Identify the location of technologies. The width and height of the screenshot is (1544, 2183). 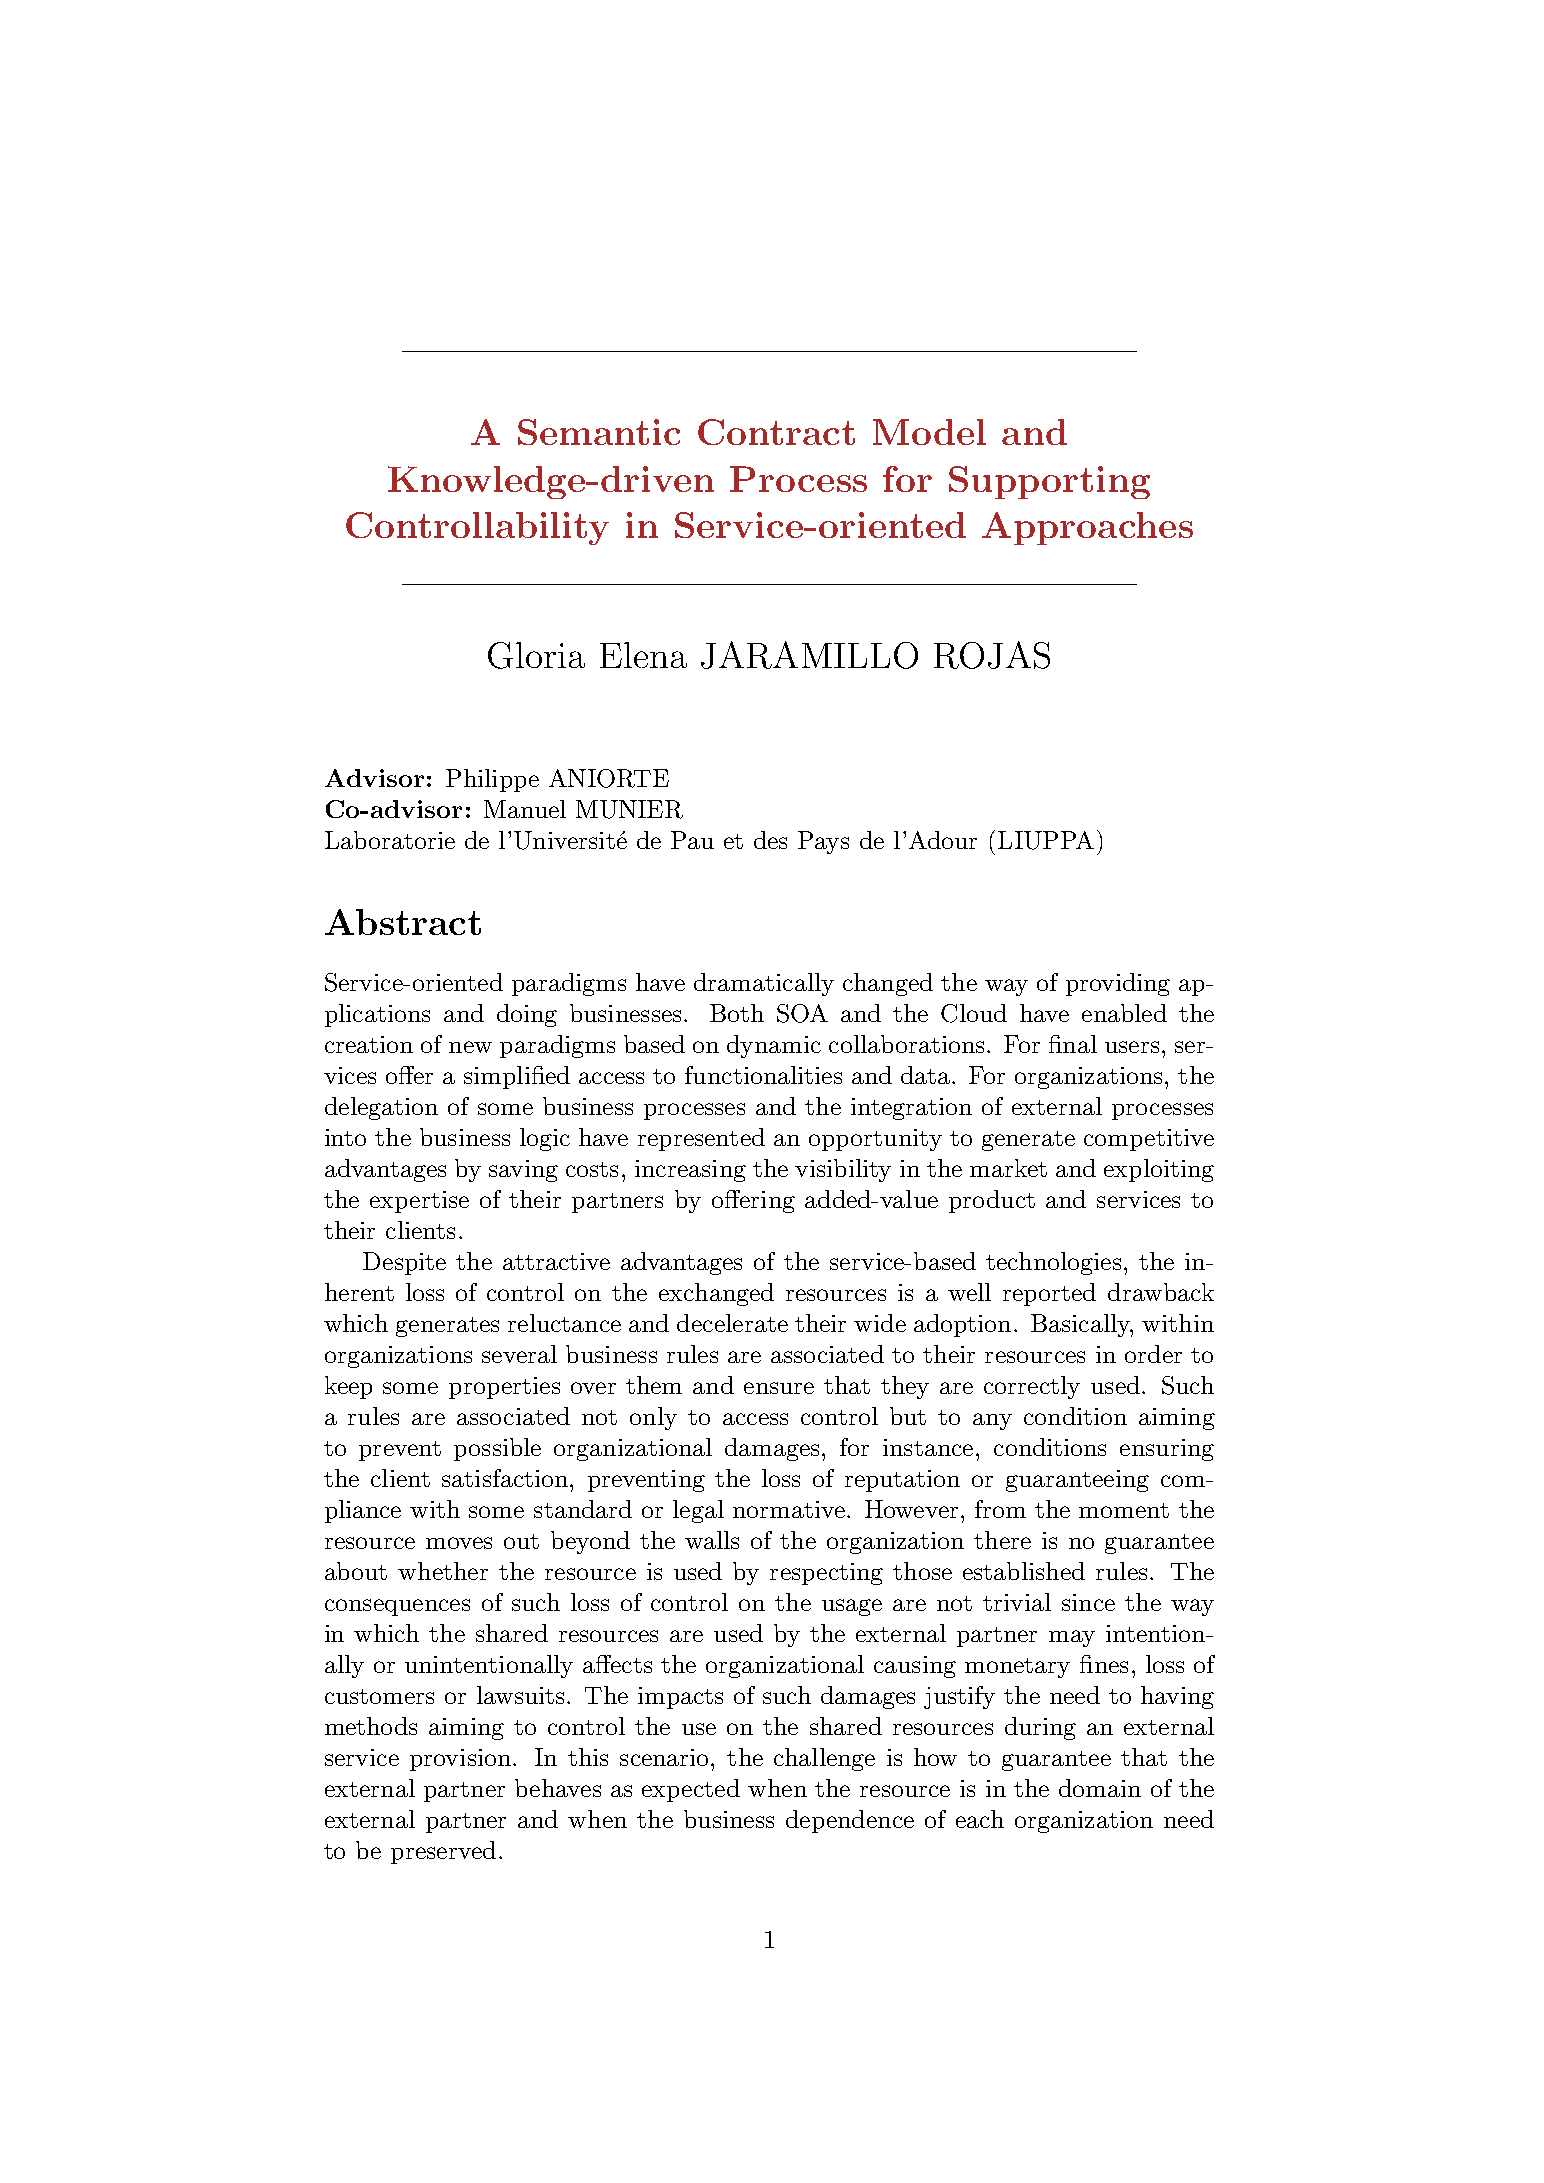
(1053, 1263).
